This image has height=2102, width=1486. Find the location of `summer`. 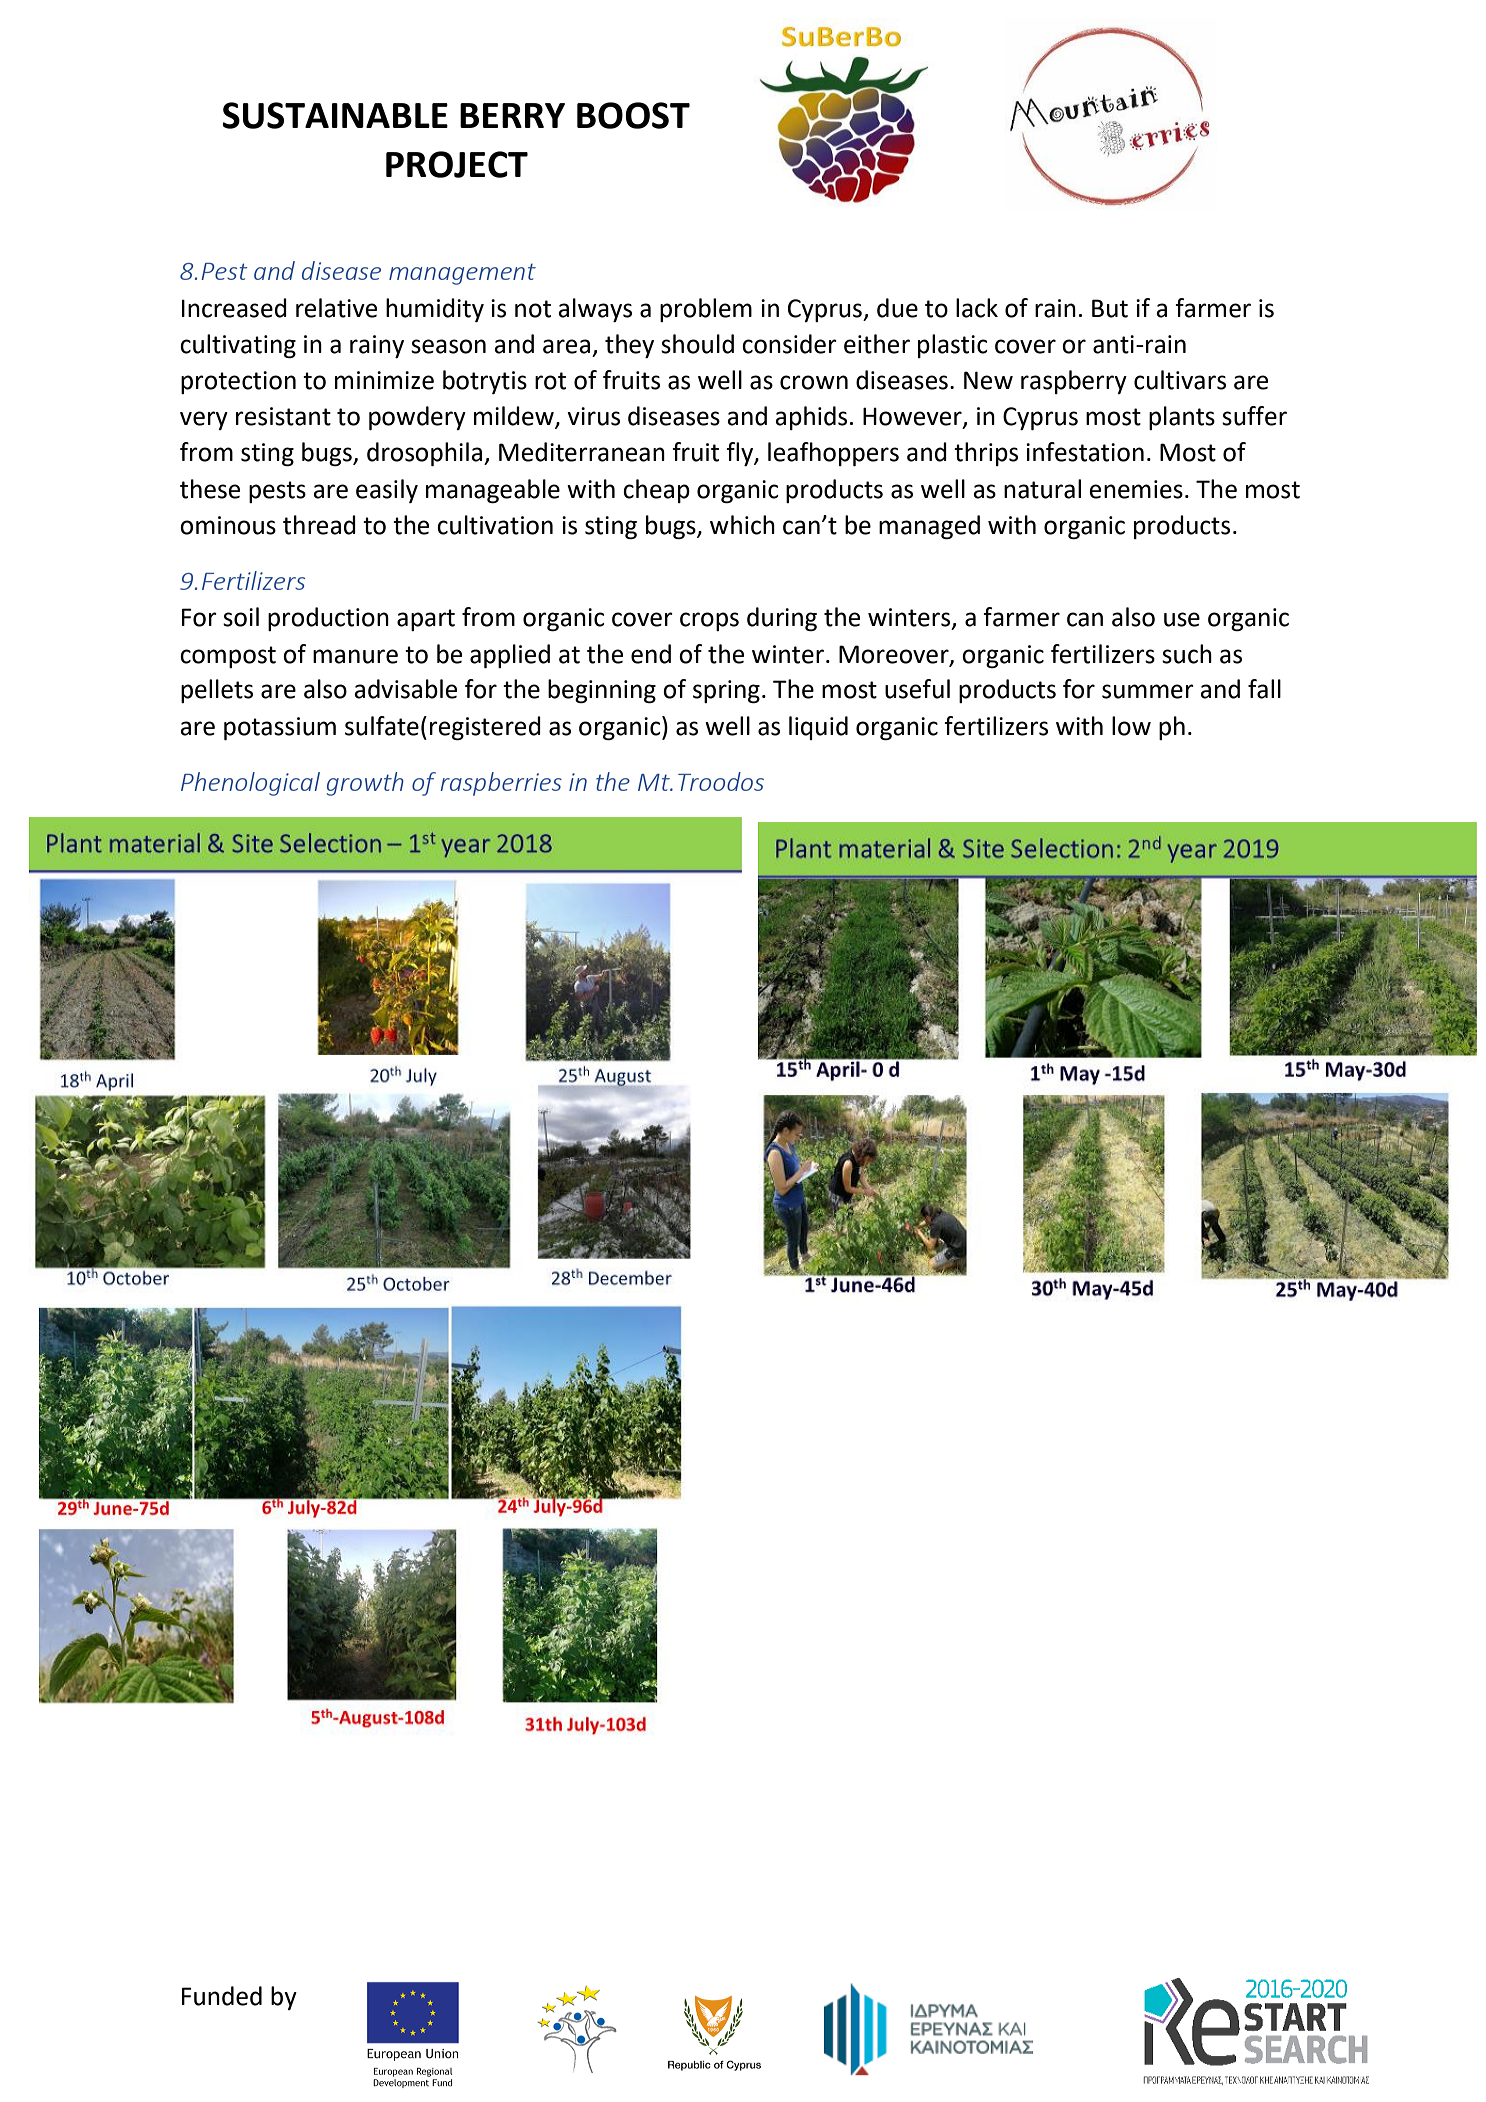

summer is located at coordinates (1148, 691).
